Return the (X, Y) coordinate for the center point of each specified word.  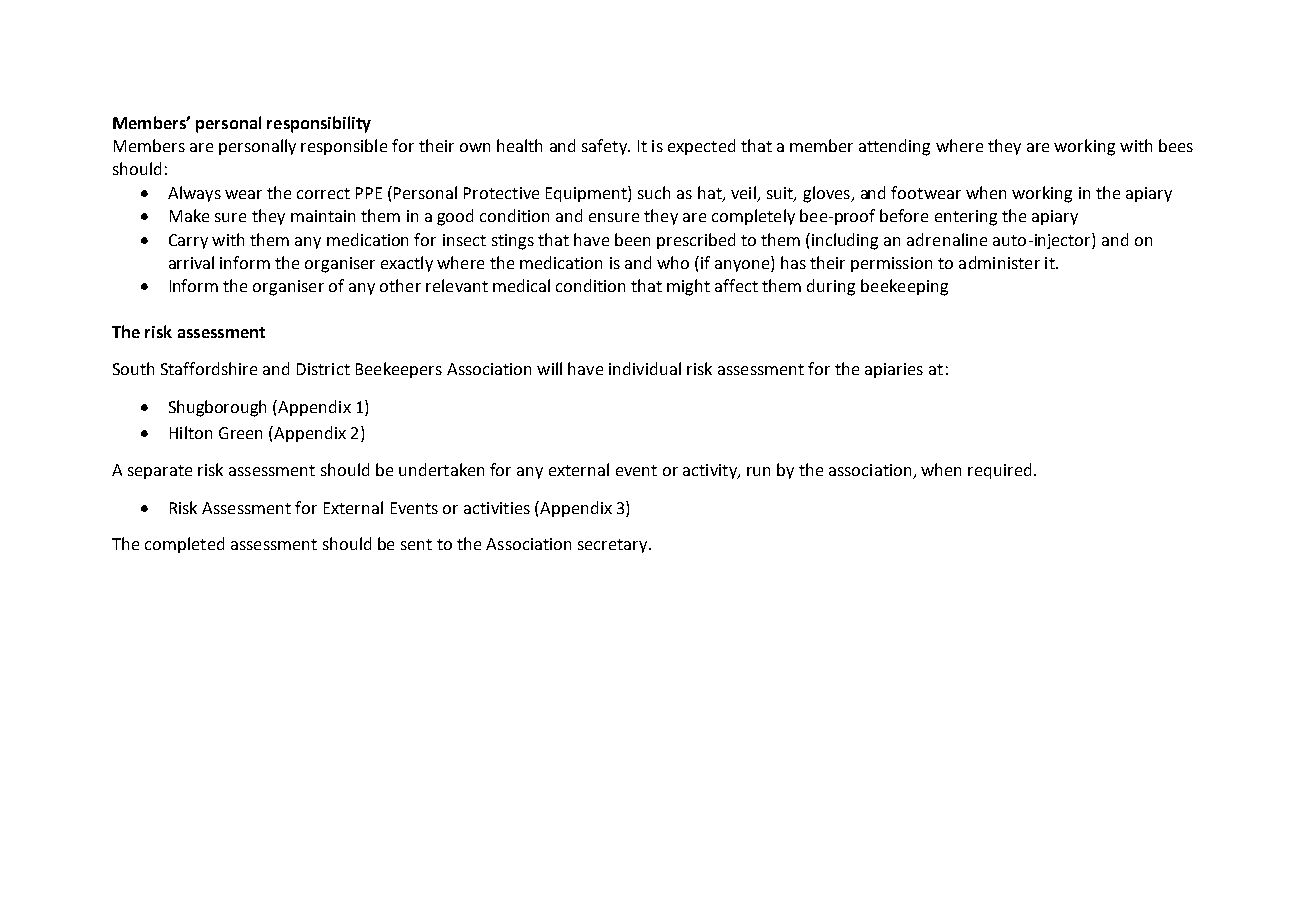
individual (645, 368)
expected (701, 147)
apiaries (894, 370)
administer (999, 262)
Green (240, 433)
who (673, 262)
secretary (614, 546)
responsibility (319, 124)
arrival (191, 262)
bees (1176, 145)
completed (184, 545)
